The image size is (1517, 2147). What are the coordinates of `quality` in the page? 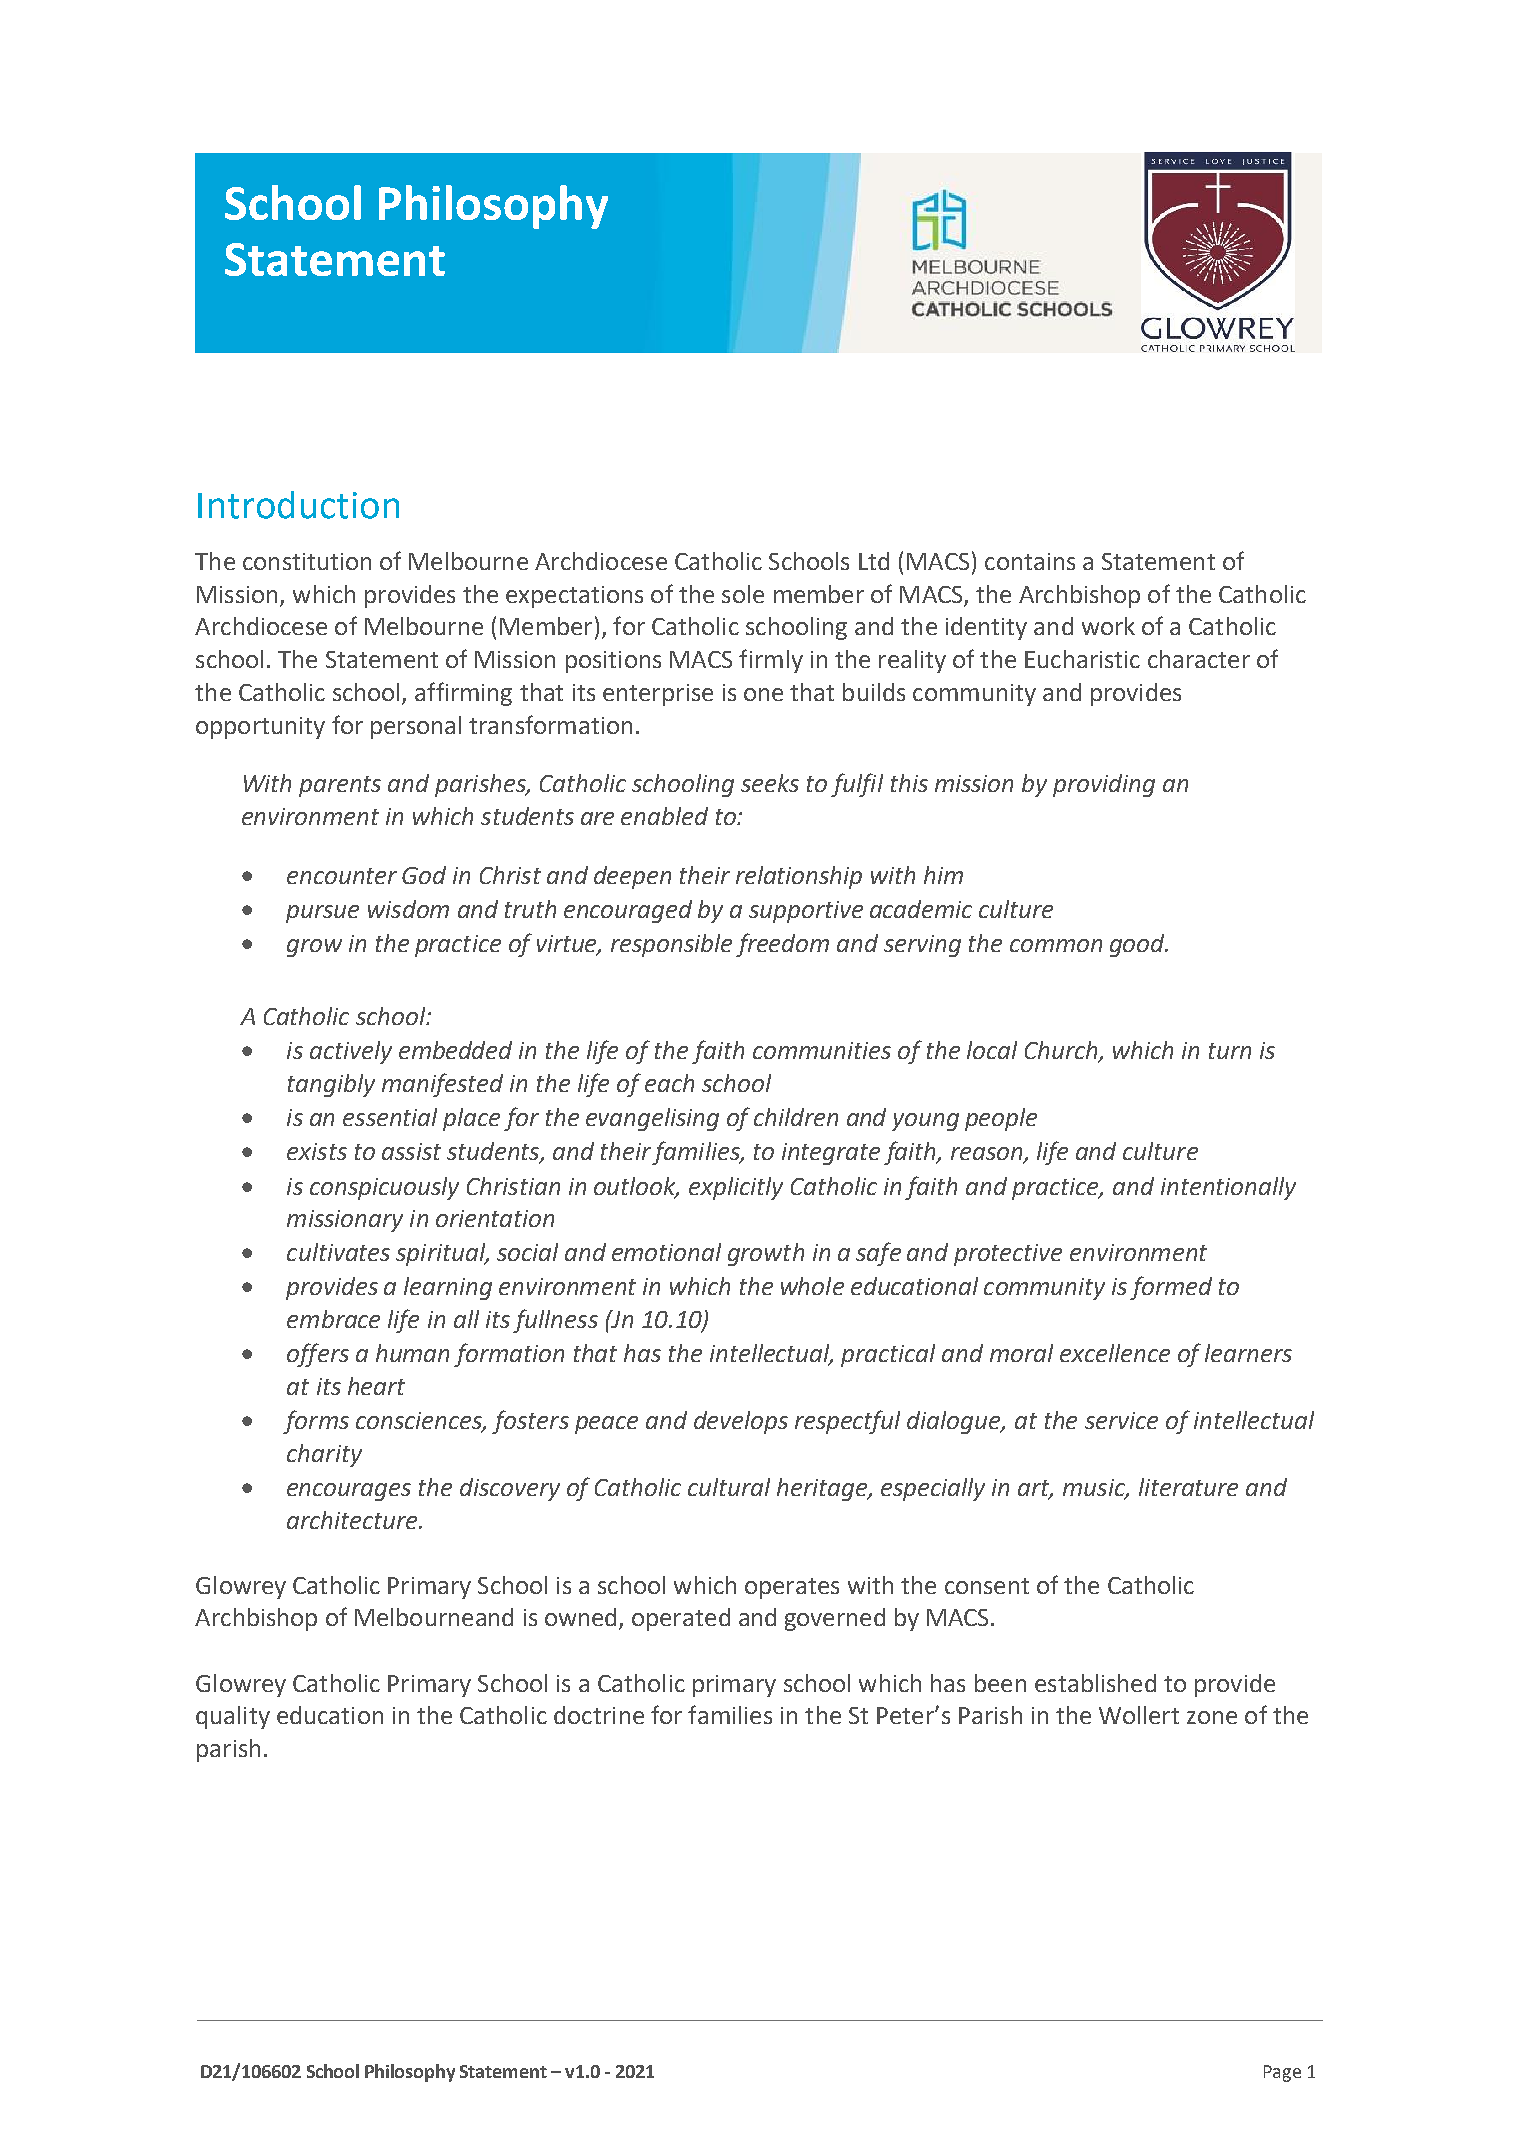 It's located at (233, 1717).
